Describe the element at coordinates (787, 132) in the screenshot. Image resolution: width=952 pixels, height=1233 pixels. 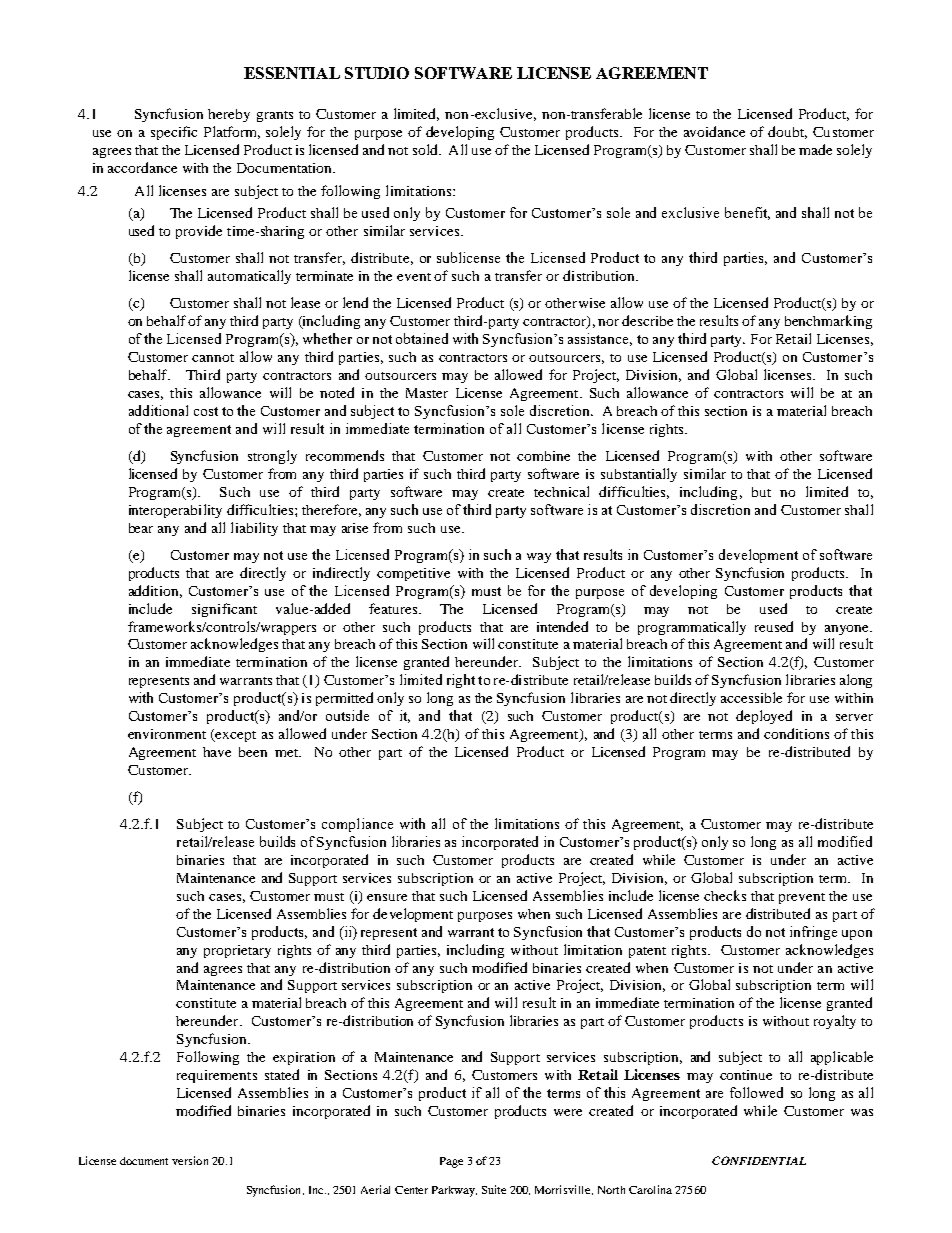
I see `doubt` at that location.
